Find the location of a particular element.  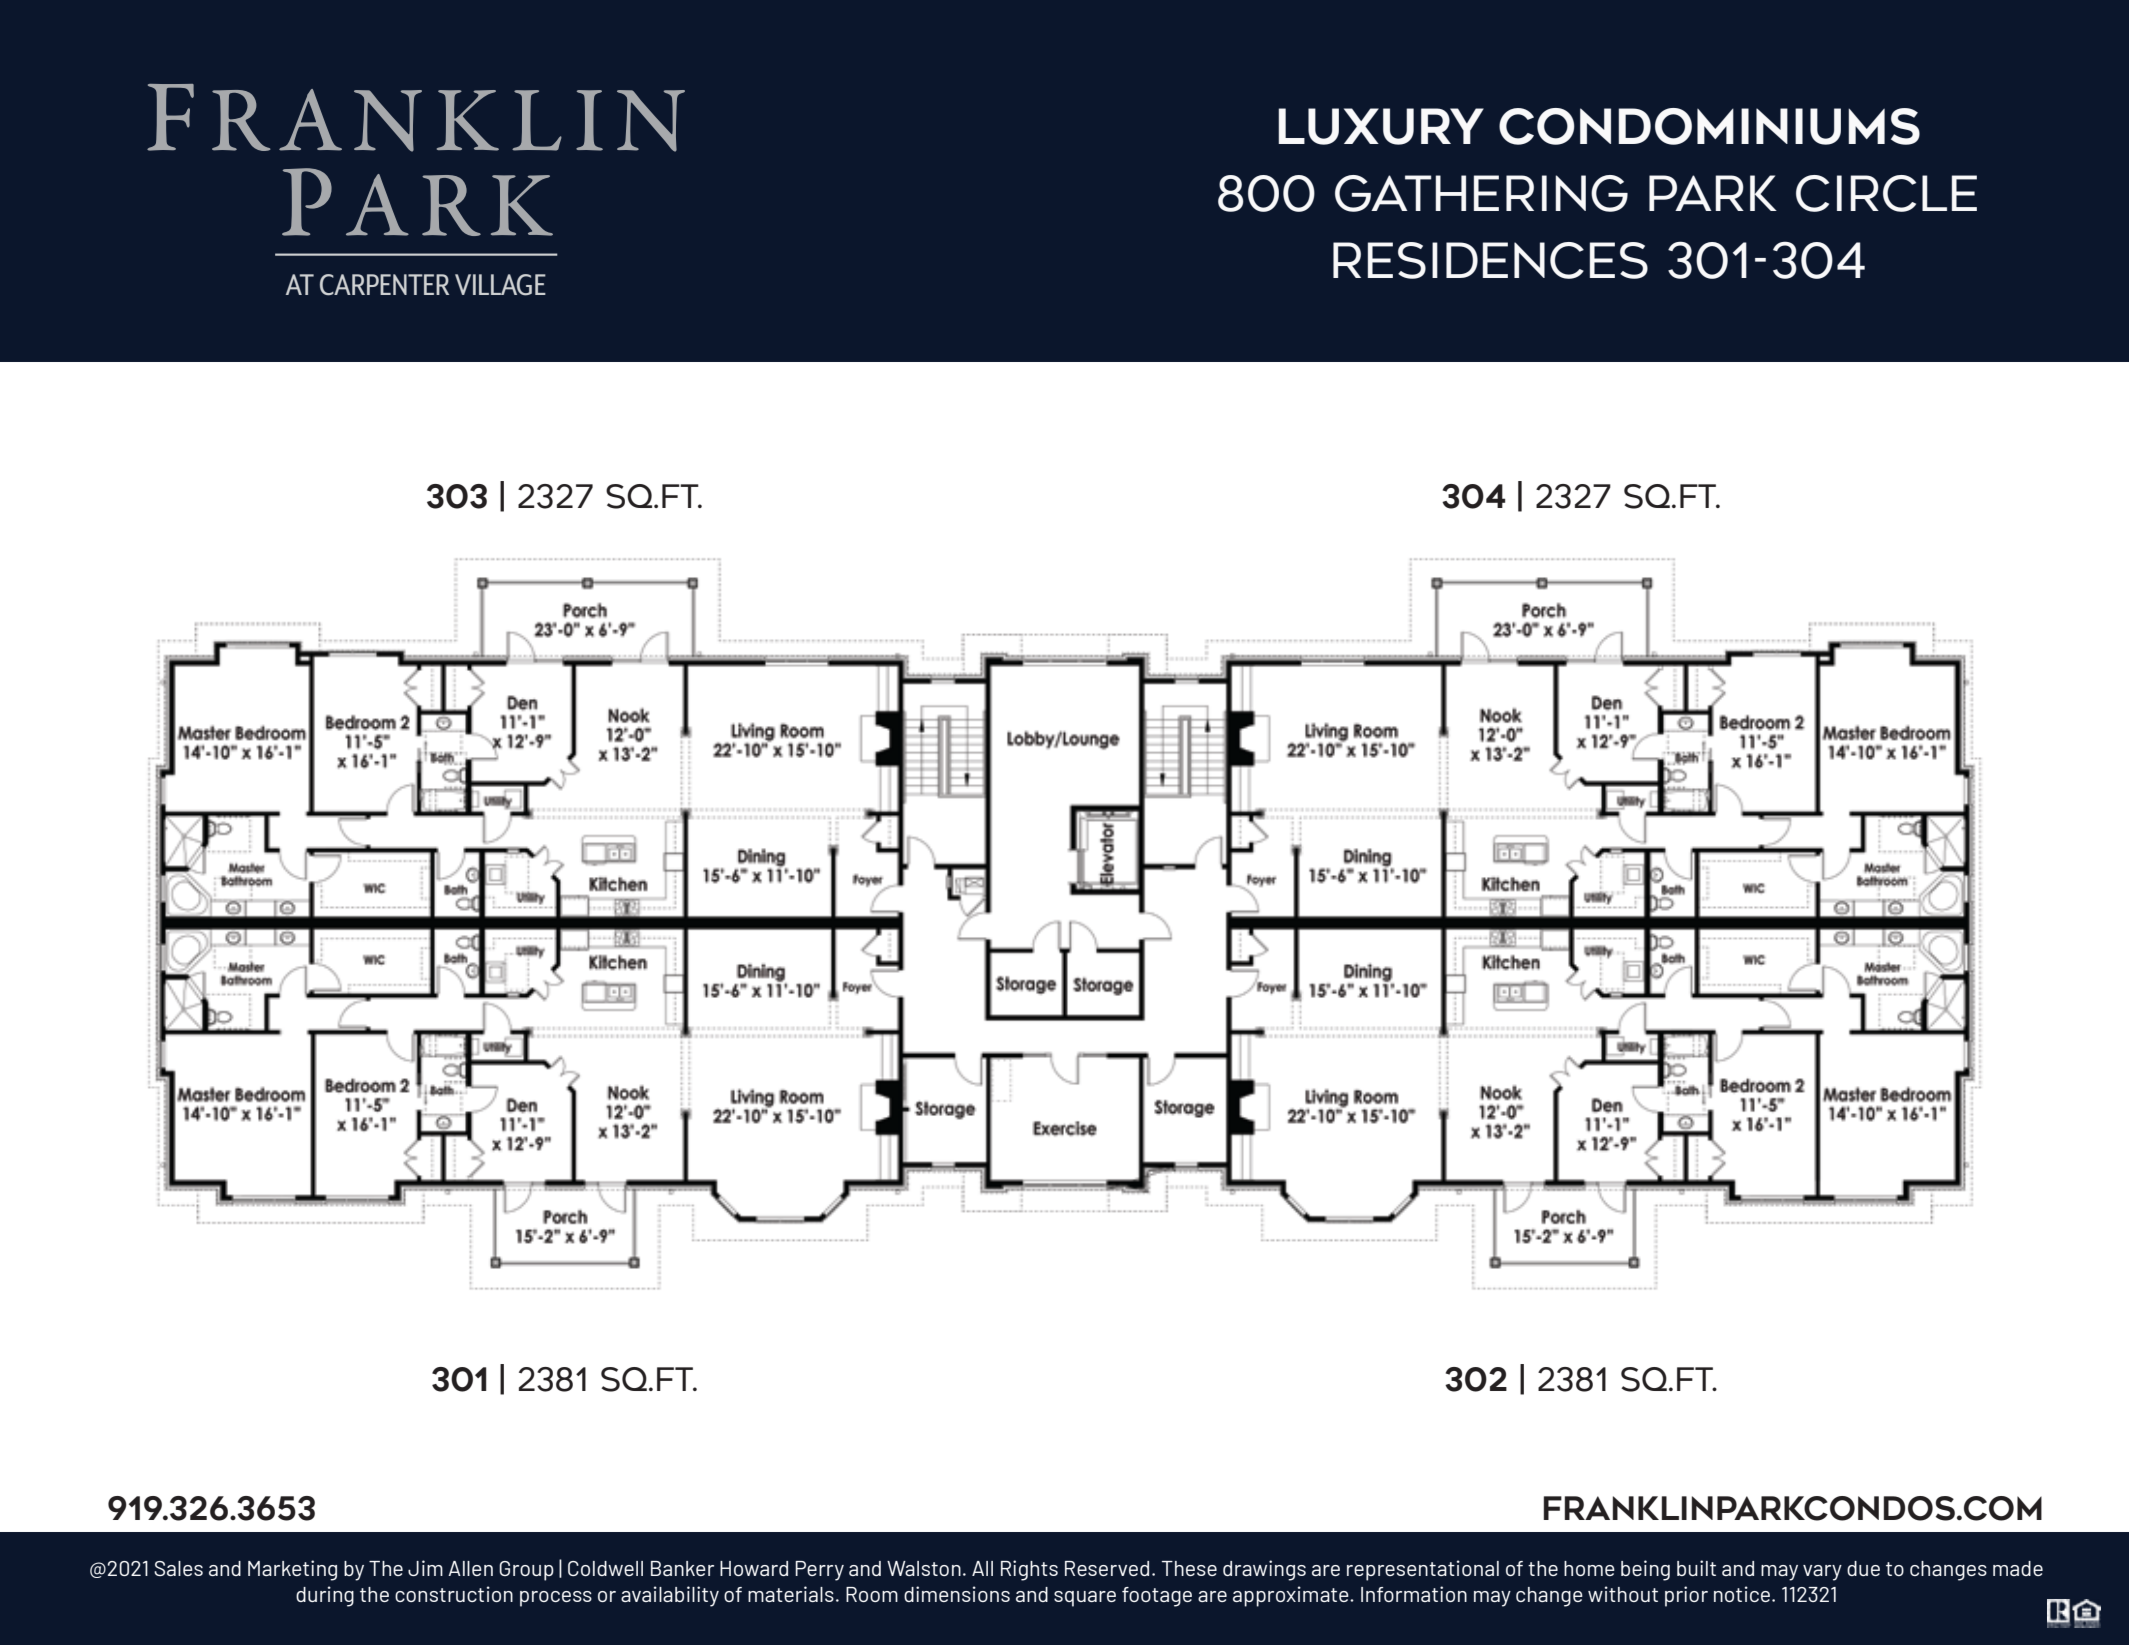

These is located at coordinates (1189, 1568).
